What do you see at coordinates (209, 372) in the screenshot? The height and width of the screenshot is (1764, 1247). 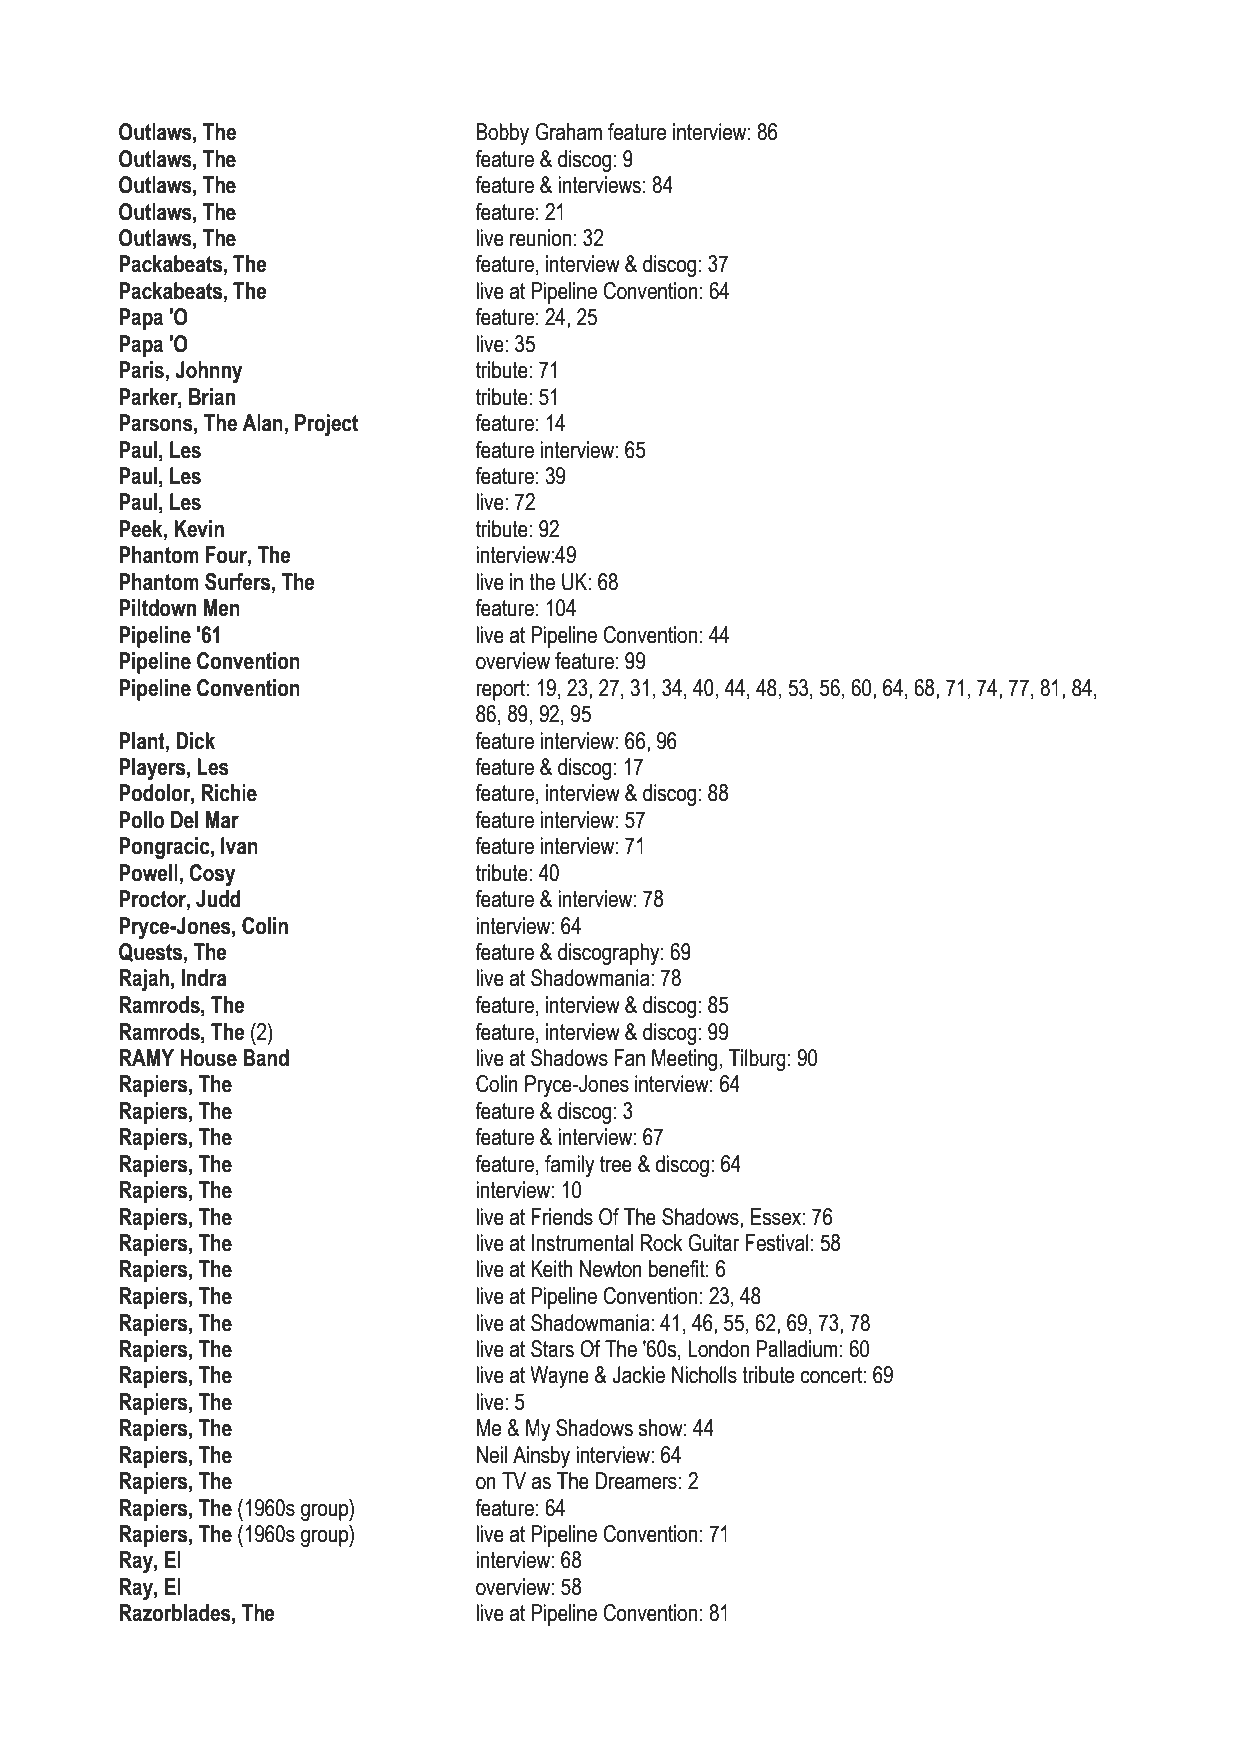 I see `Johnny` at bounding box center [209, 372].
